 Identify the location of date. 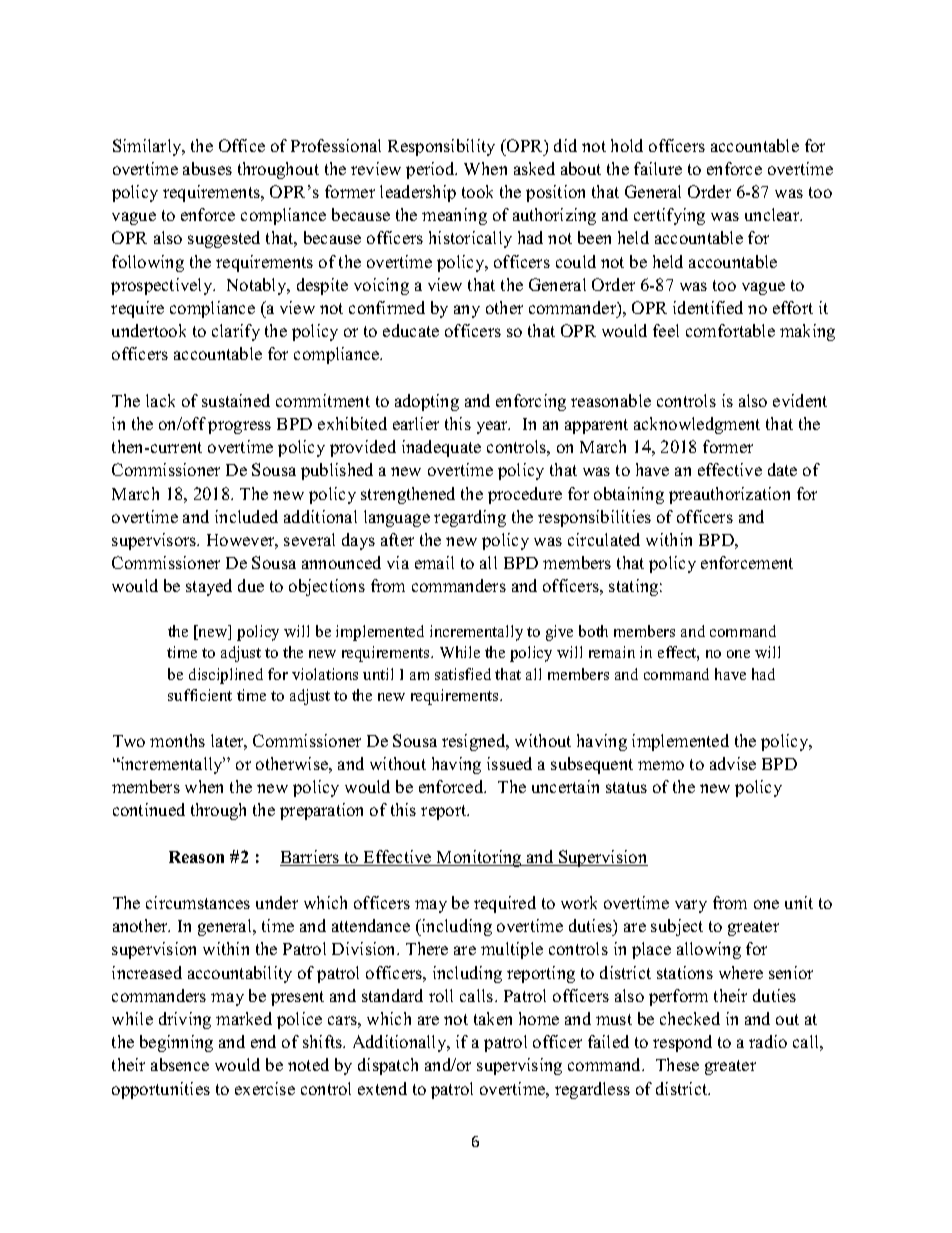
(782, 469).
